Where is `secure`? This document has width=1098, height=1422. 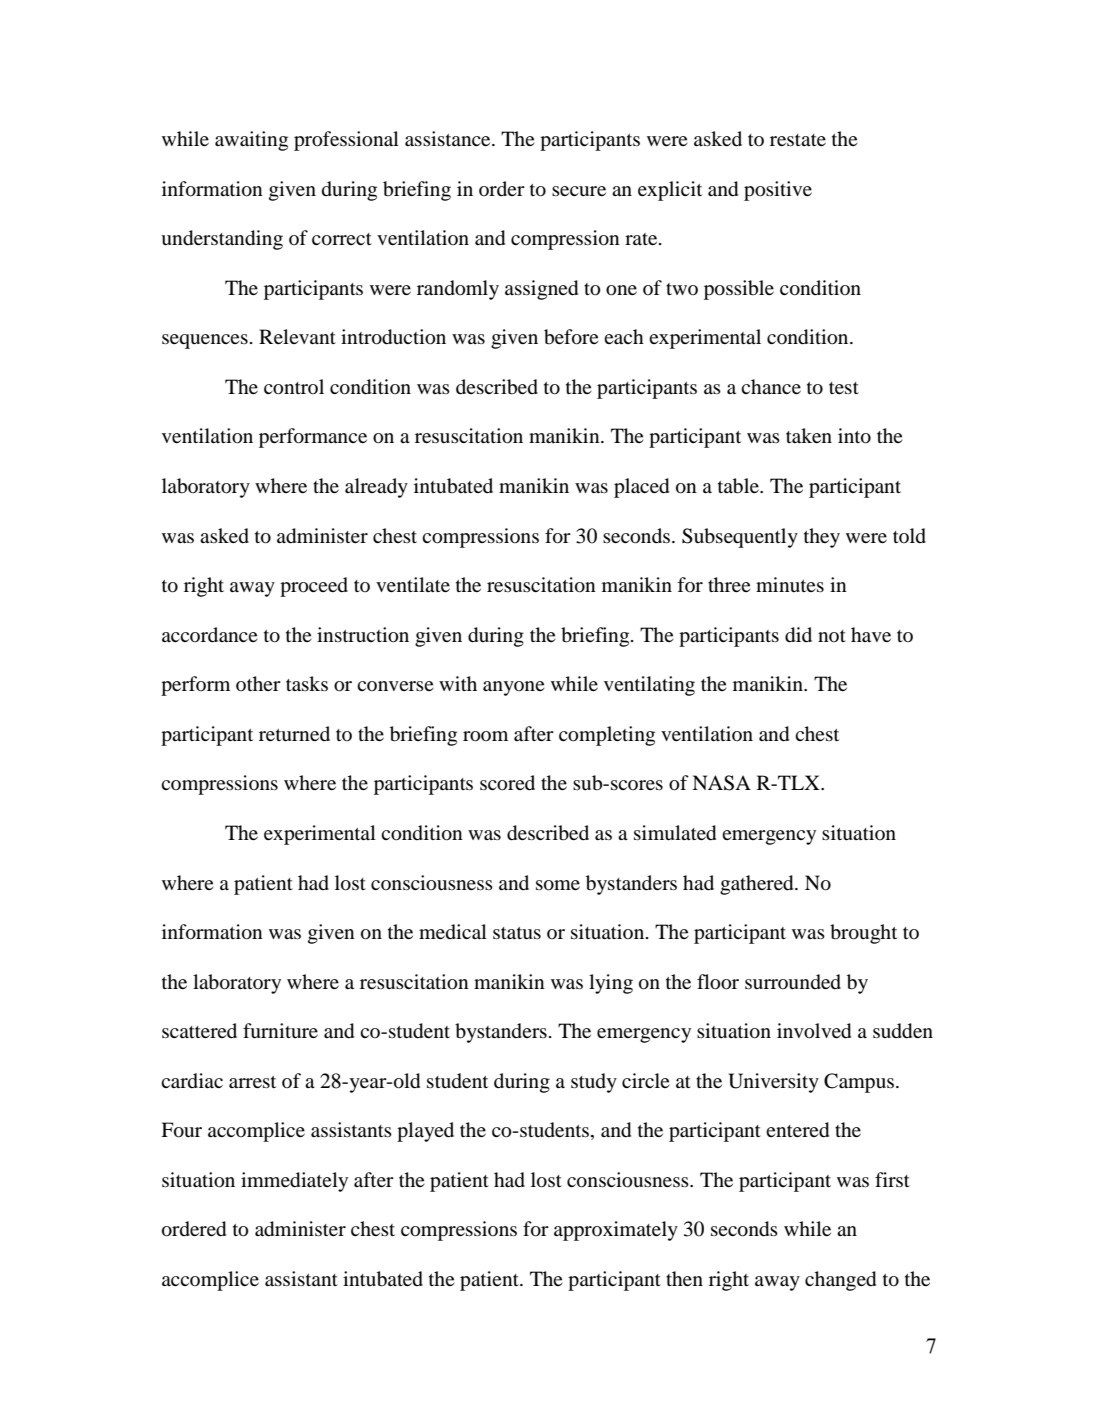
secure is located at coordinates (579, 191).
